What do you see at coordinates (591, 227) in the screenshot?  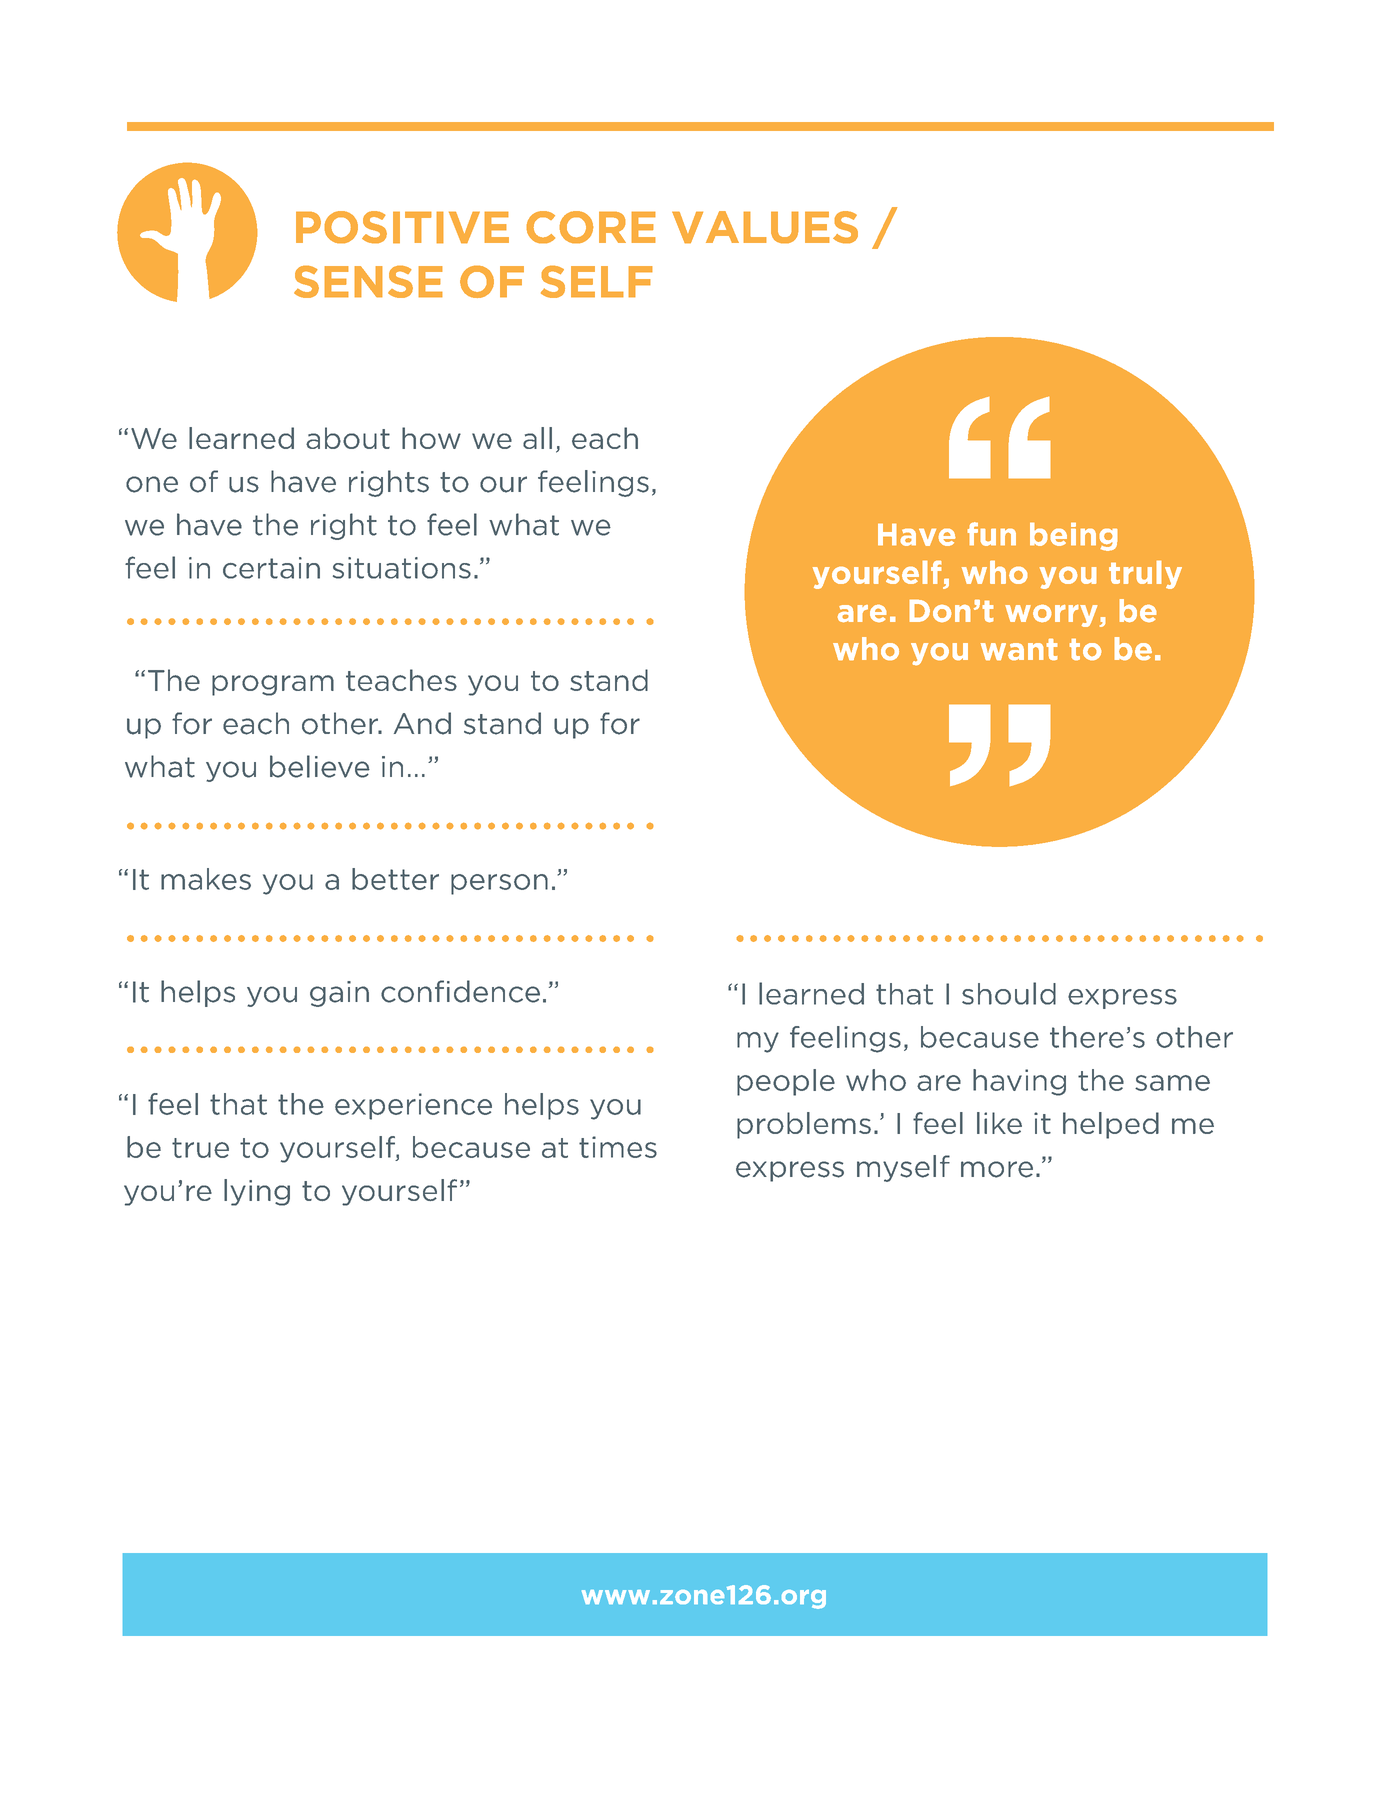 I see `CORE` at bounding box center [591, 227].
